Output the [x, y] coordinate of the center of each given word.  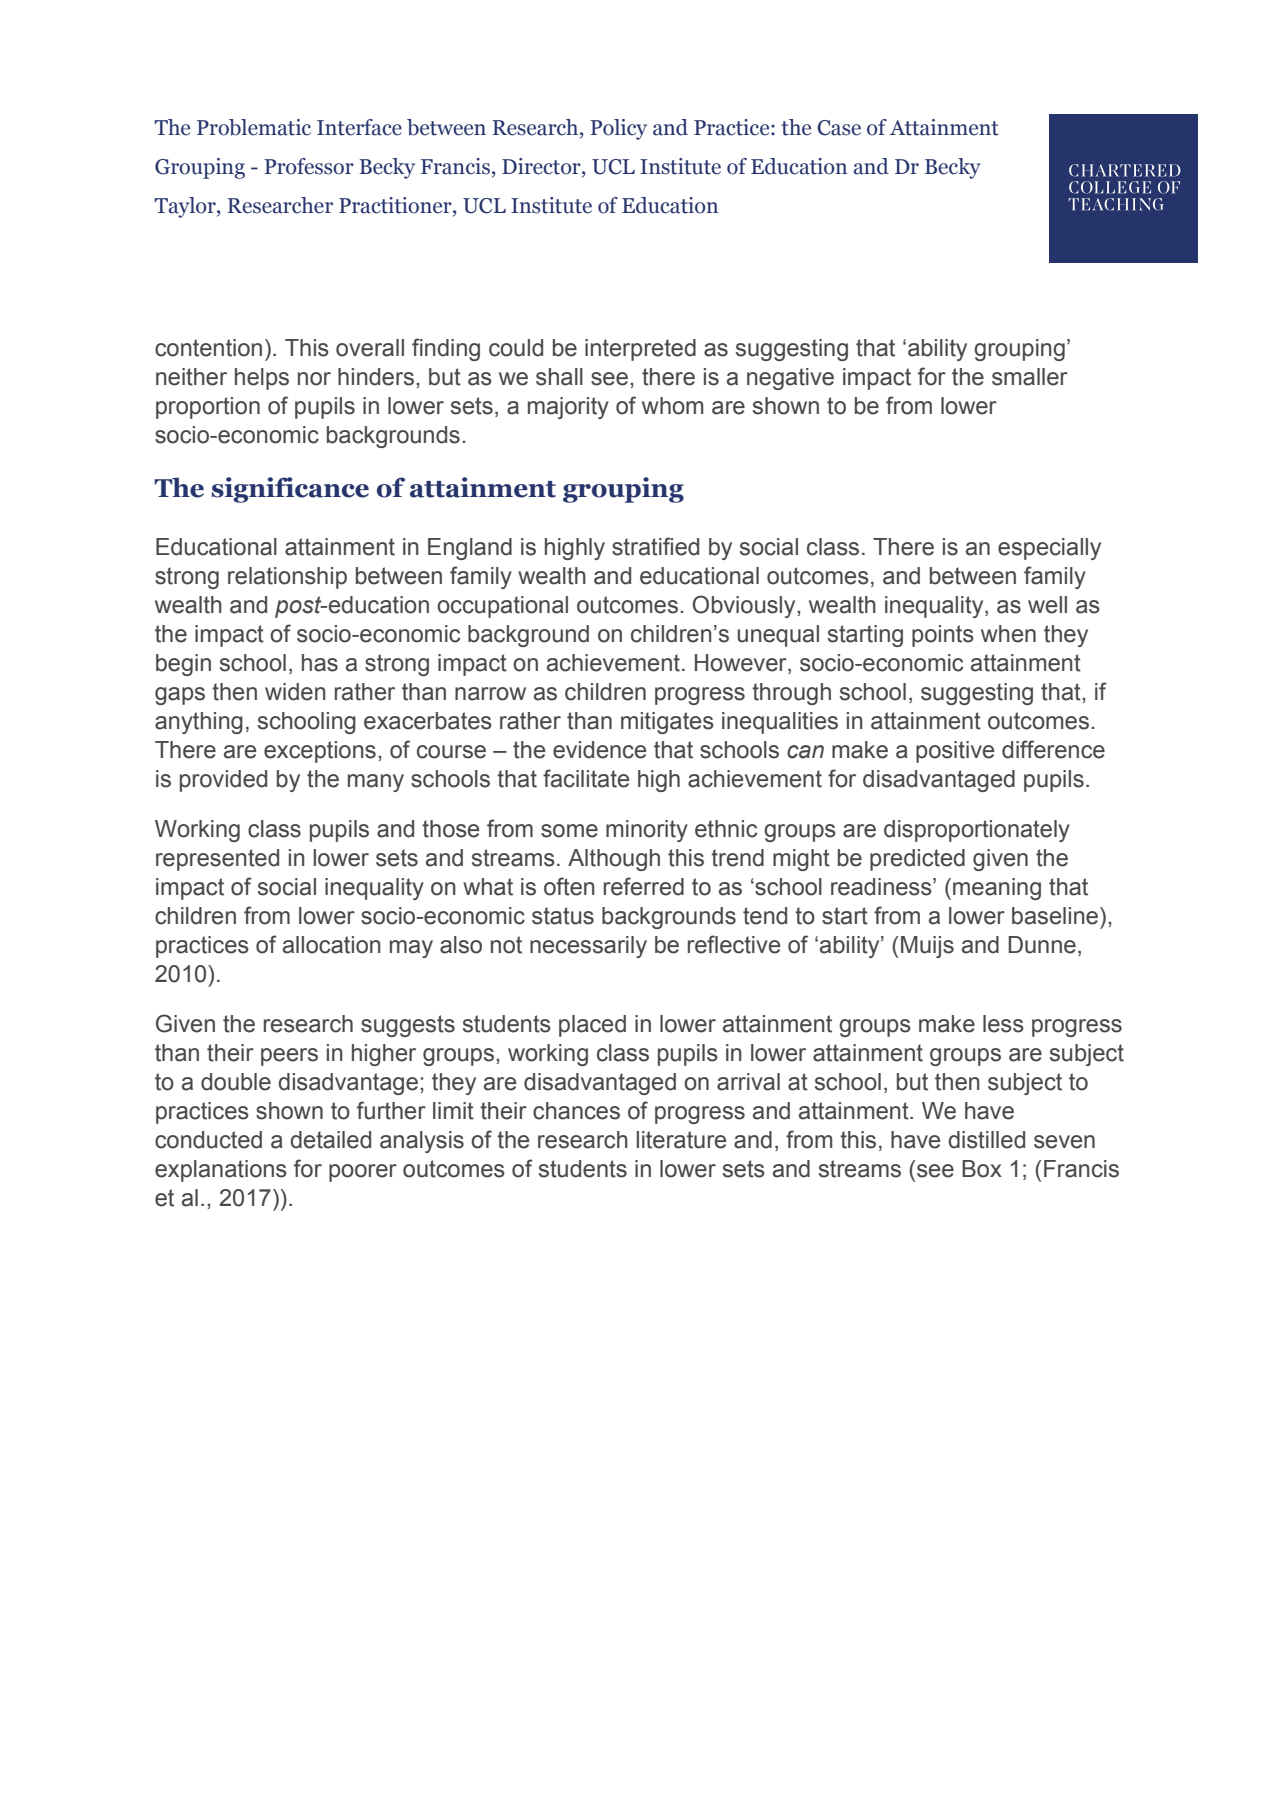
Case [839, 128]
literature [681, 1140]
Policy [618, 129]
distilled [986, 1140]
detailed [330, 1140]
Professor [309, 166]
